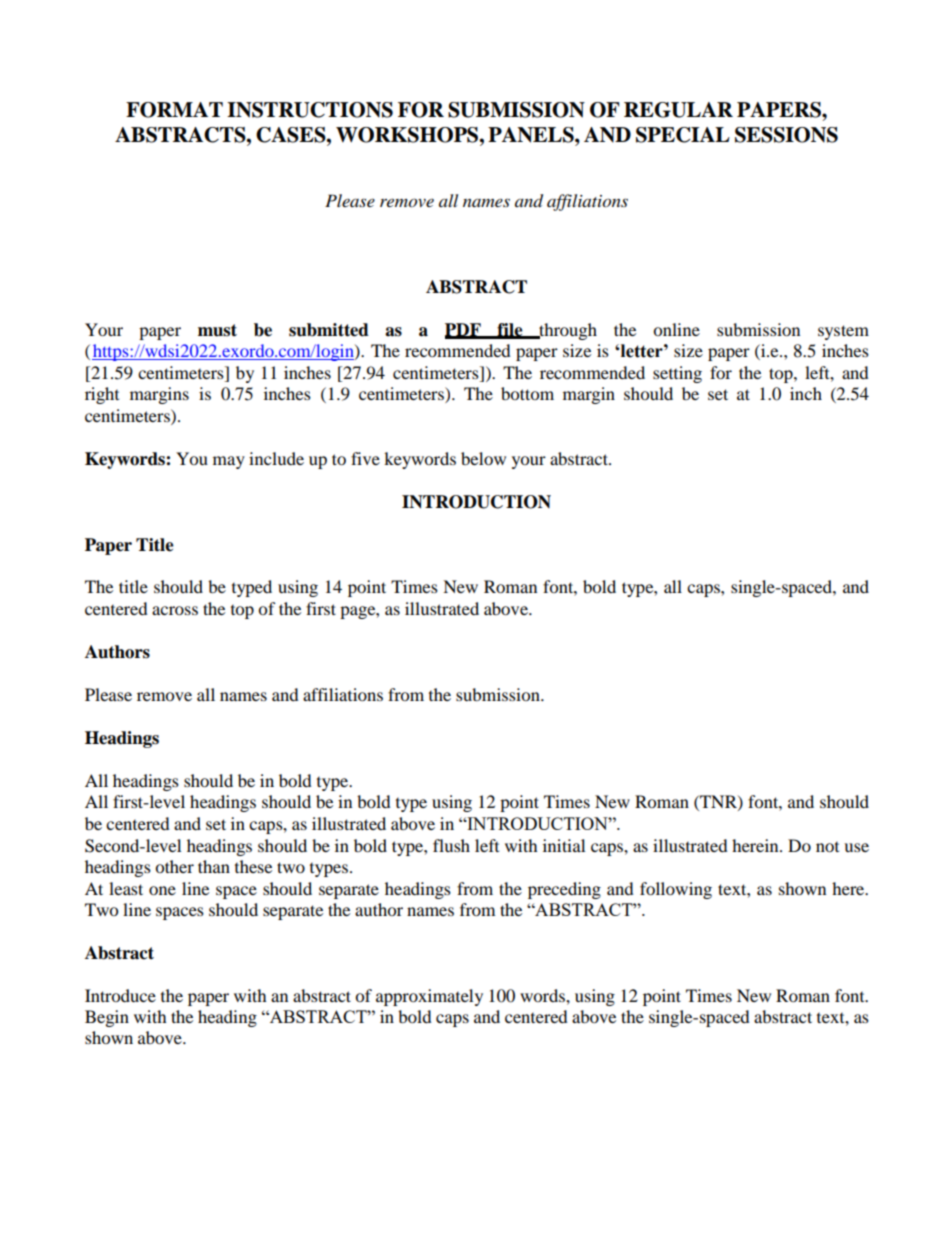 The width and height of the screenshot is (952, 1233). I want to click on FORMAT, so click(174, 110).
